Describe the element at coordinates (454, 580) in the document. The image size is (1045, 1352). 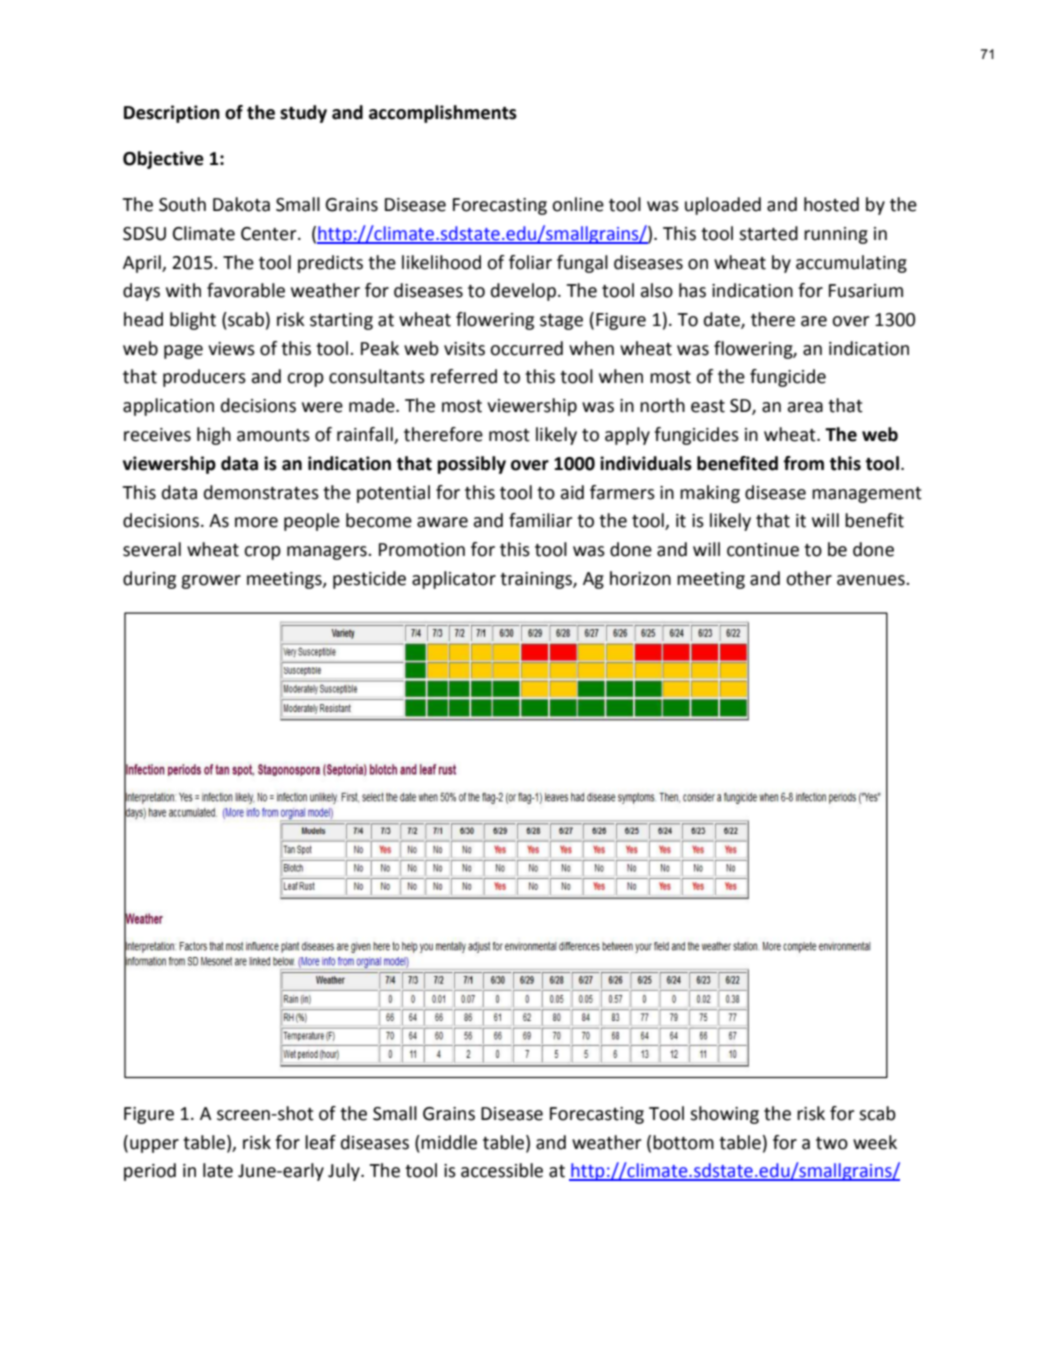
I see `applicator` at that location.
